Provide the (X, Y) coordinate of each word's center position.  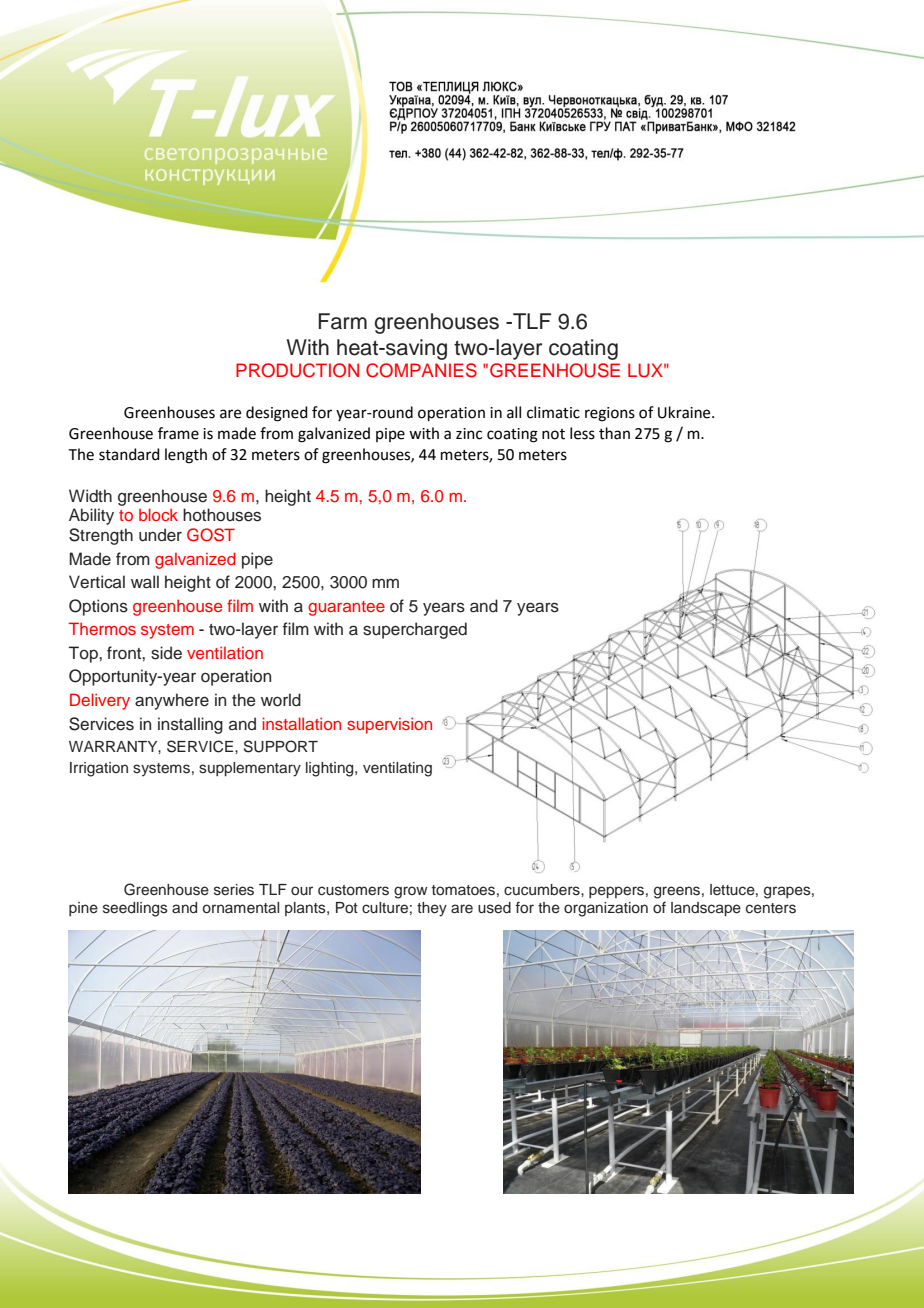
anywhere (172, 701)
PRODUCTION (297, 370)
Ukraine (685, 412)
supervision (389, 725)
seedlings (135, 909)
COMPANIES (421, 370)
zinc (469, 434)
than (614, 433)
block (158, 514)
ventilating (397, 769)
